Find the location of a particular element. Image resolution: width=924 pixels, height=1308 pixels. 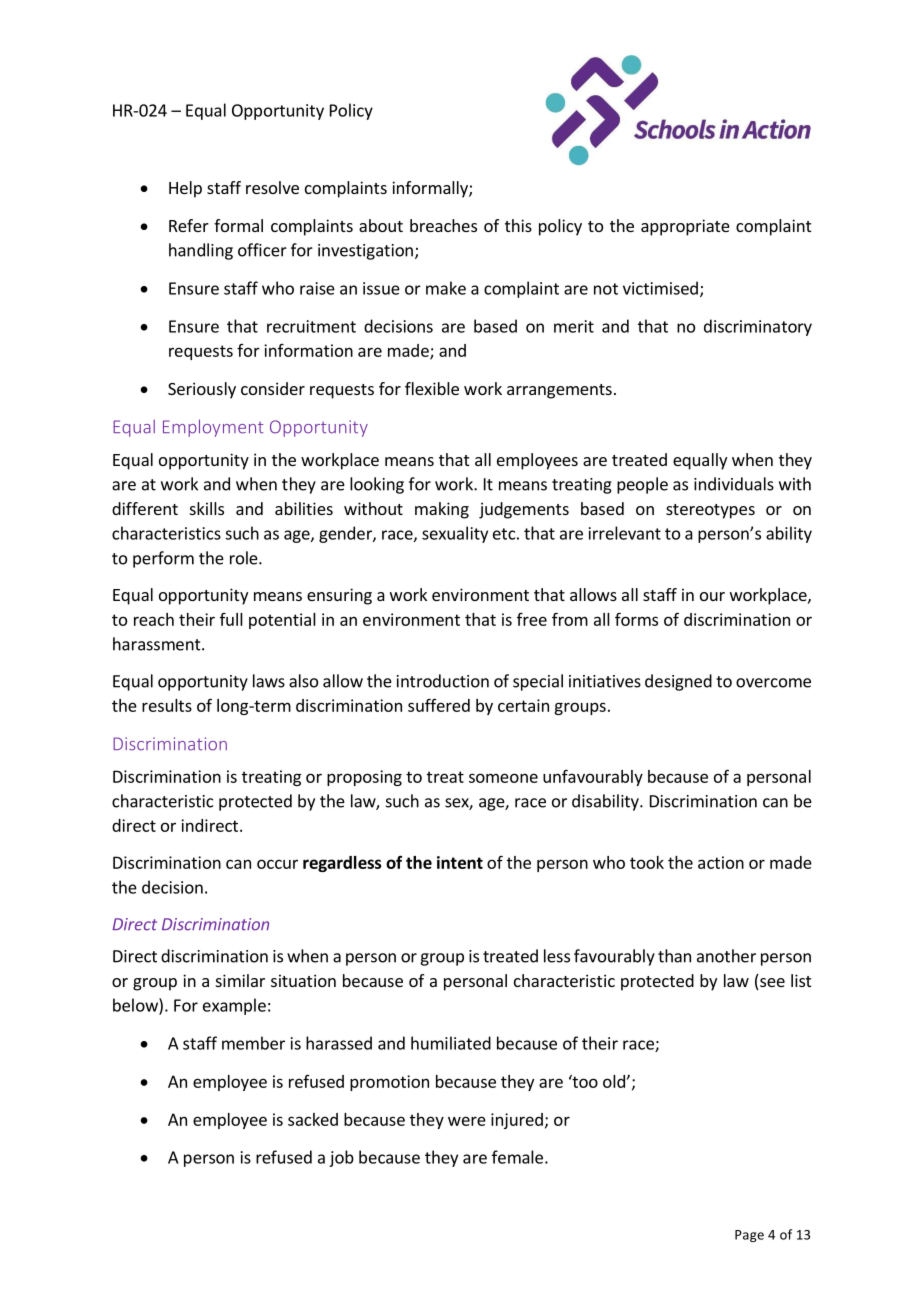

job is located at coordinates (341, 1158).
